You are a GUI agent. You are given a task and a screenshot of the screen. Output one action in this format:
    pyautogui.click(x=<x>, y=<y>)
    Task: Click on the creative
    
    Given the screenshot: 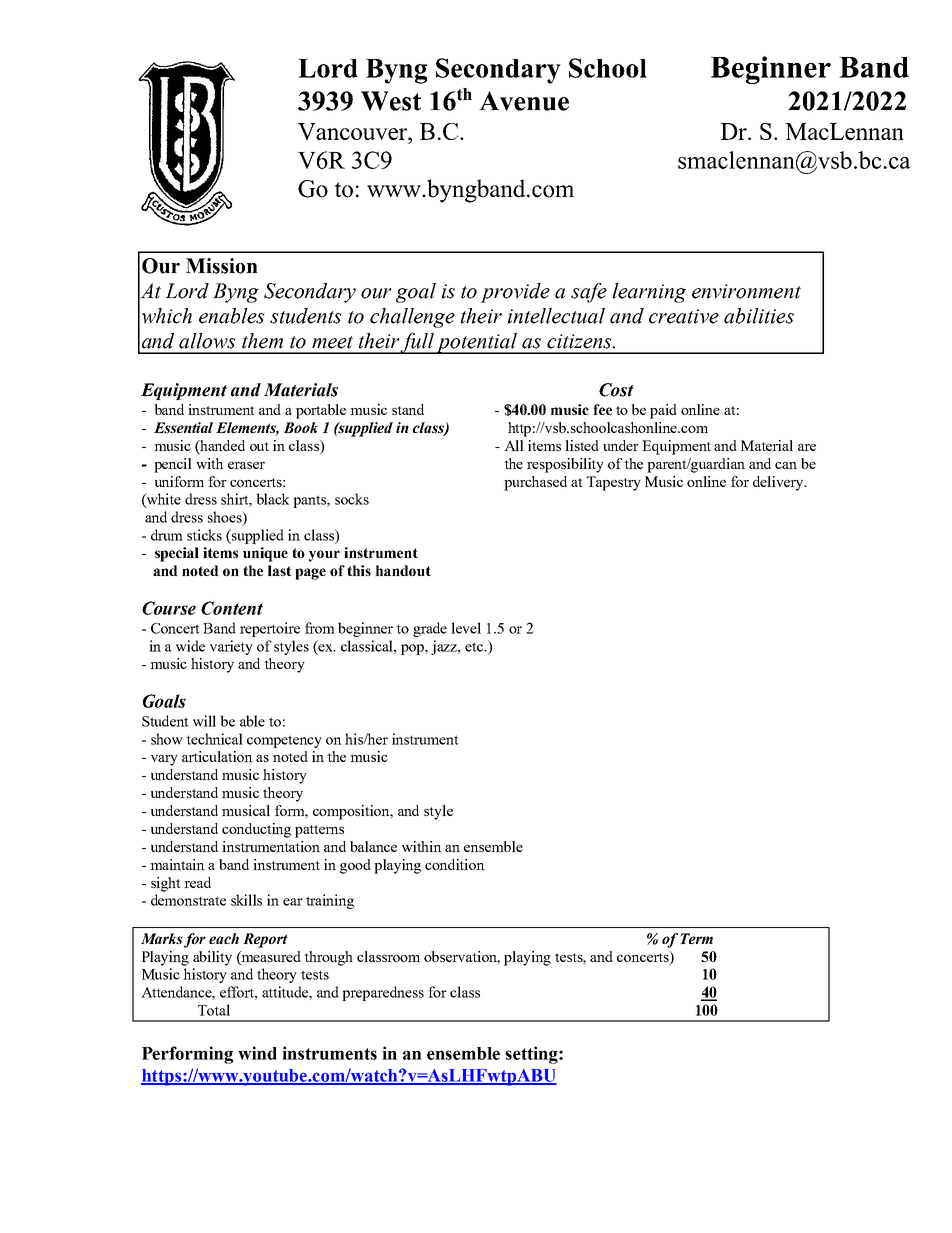 What is the action you would take?
    pyautogui.click(x=684, y=316)
